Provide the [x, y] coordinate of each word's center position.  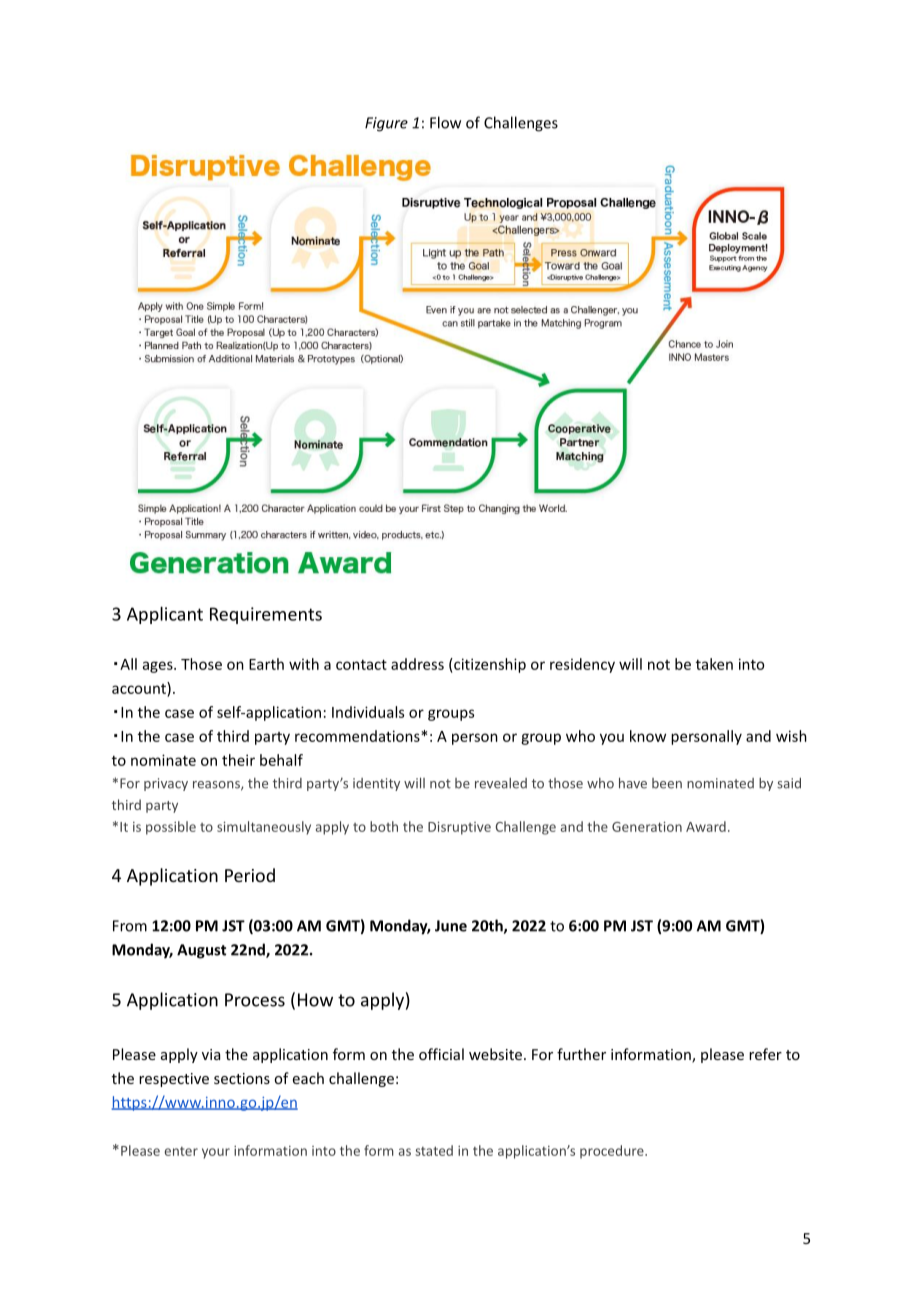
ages [159, 667]
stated [434, 1150]
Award [706, 826]
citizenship [489, 665]
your [216, 1153]
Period [250, 875]
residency [582, 665]
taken [714, 664]
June [451, 926]
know [648, 736]
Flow [445, 122]
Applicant [165, 615]
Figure [386, 124]
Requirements [266, 615]
